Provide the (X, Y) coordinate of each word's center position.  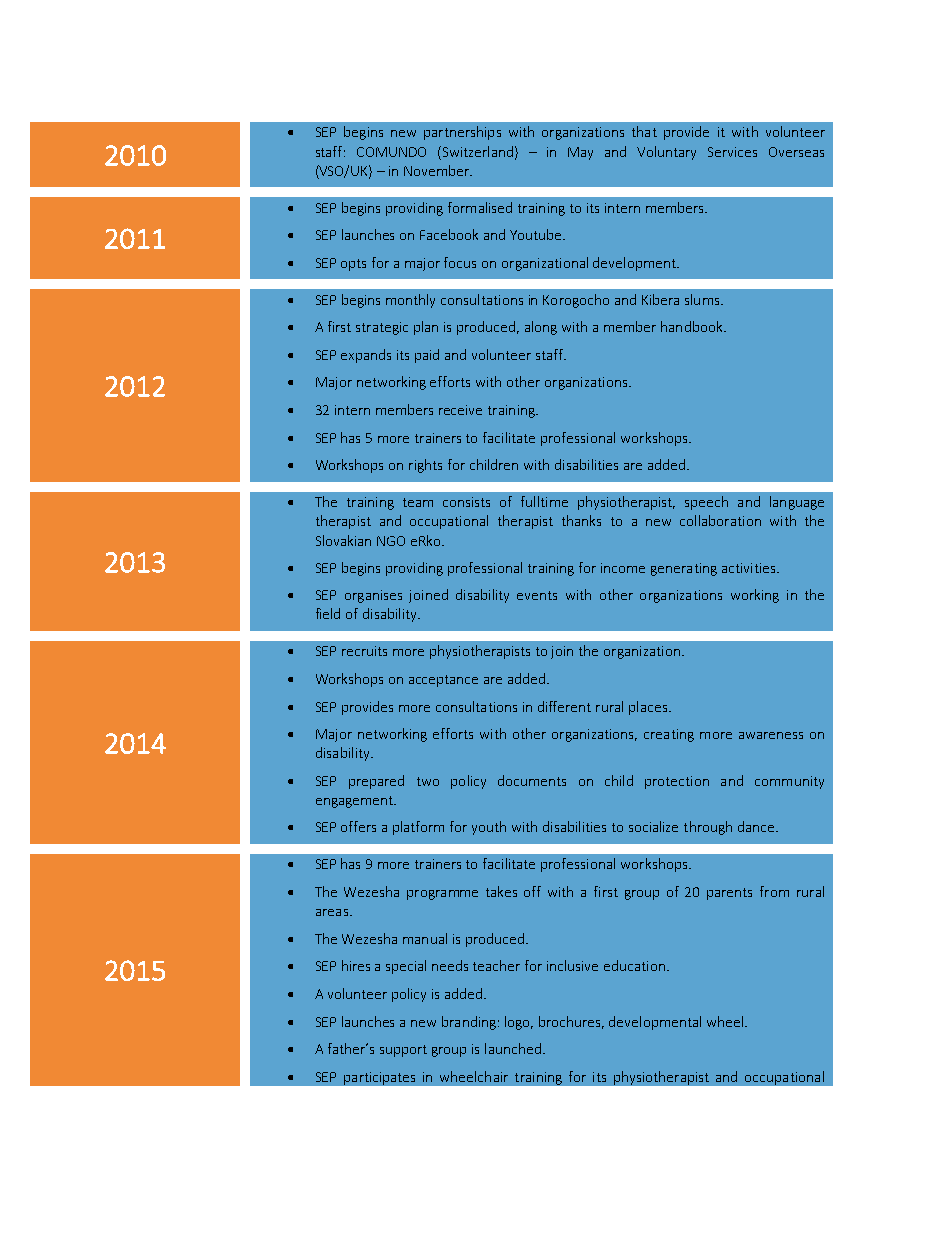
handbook (693, 326)
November (437, 170)
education (634, 965)
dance (757, 826)
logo (519, 1023)
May (580, 153)
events (537, 595)
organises (373, 596)
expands (366, 356)
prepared (376, 782)
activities (750, 568)
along (541, 328)
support (403, 1051)
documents (532, 780)
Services (732, 152)
